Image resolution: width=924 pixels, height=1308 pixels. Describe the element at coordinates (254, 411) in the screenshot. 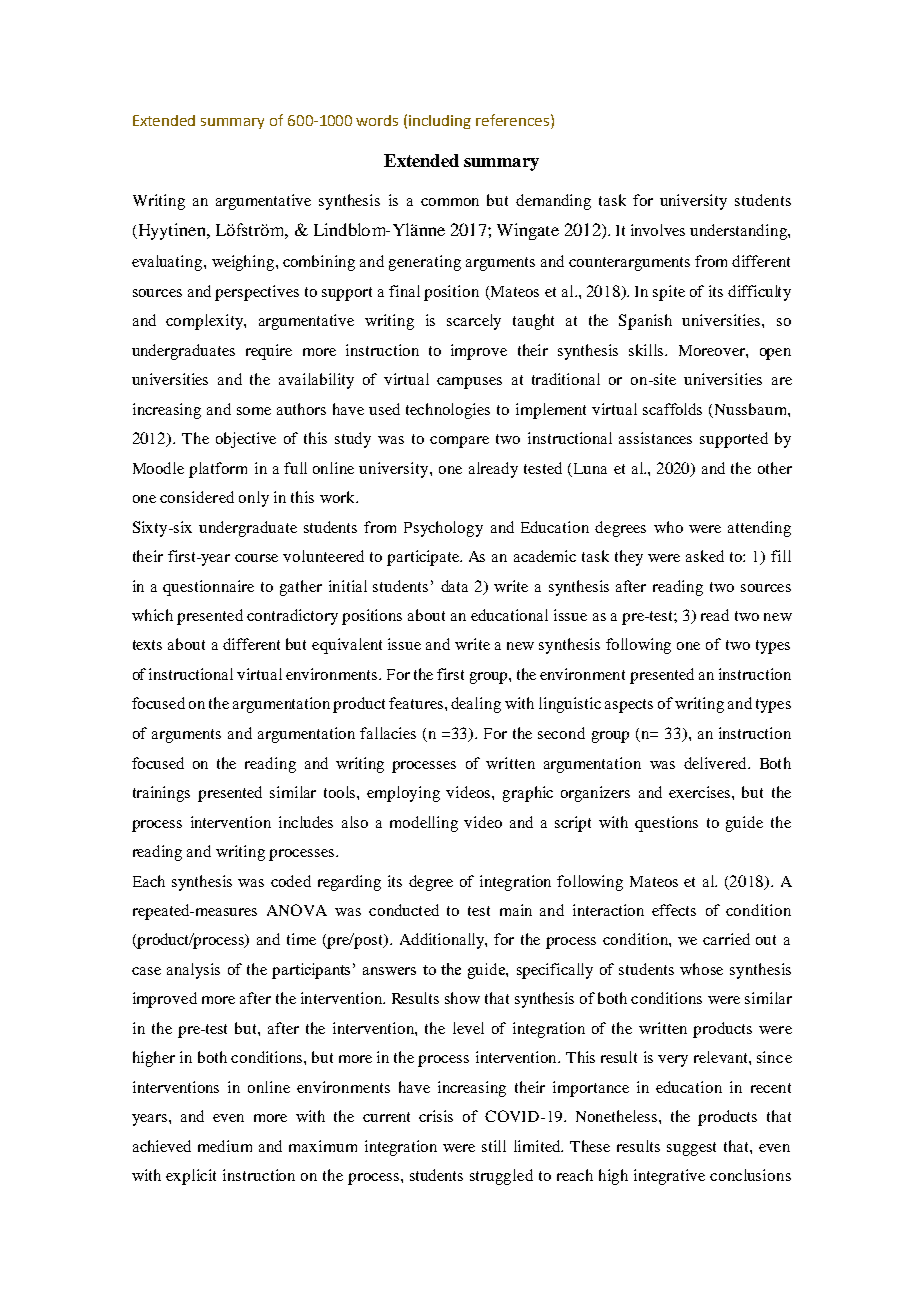

I see `some` at that location.
